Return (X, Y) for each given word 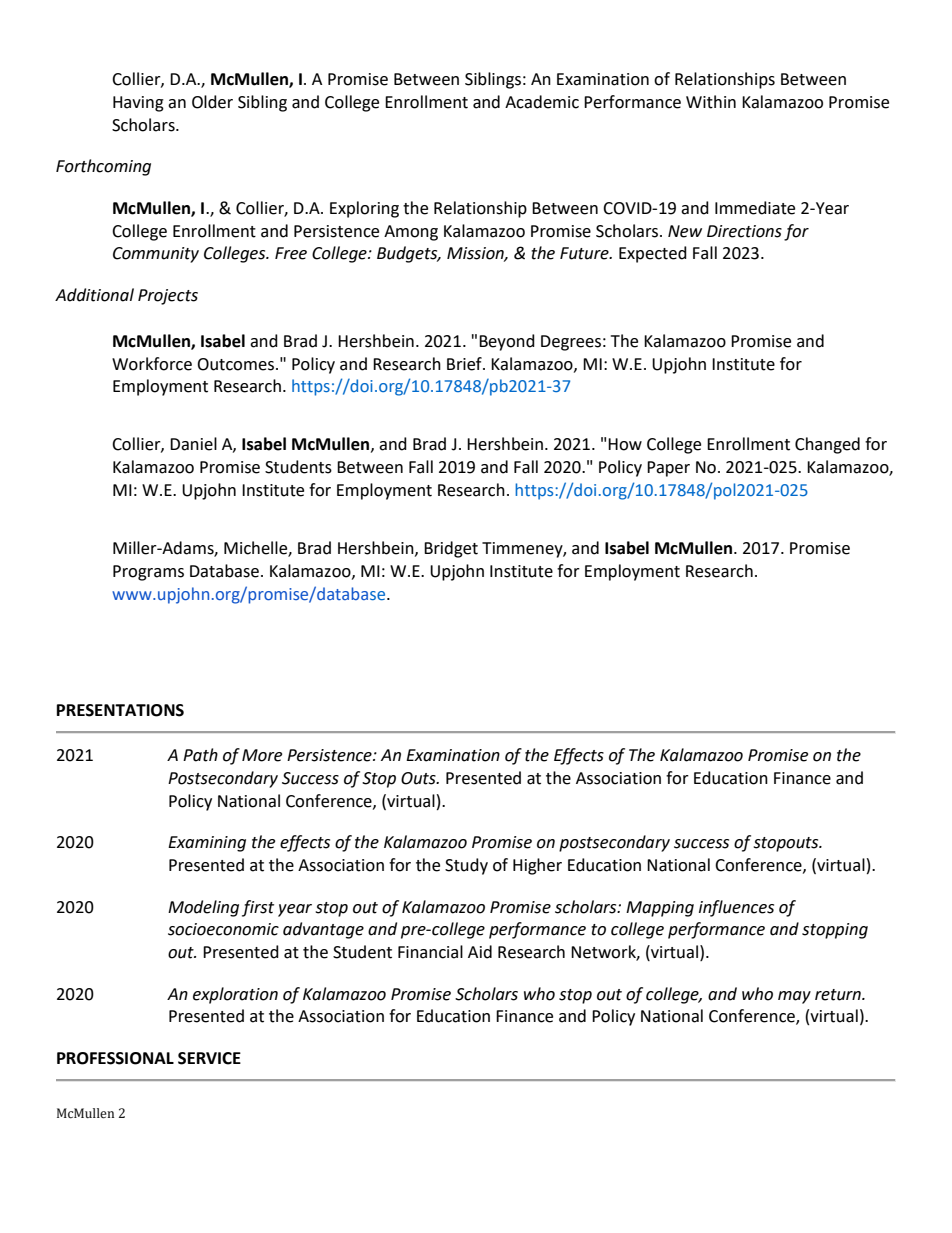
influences (736, 908)
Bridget (451, 549)
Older (212, 102)
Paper (668, 469)
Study (466, 866)
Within (711, 102)
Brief (465, 364)
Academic (542, 102)
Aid (480, 952)
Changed (827, 445)
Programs (148, 573)
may (794, 997)
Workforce (152, 364)
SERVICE (209, 1058)
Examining (207, 844)
